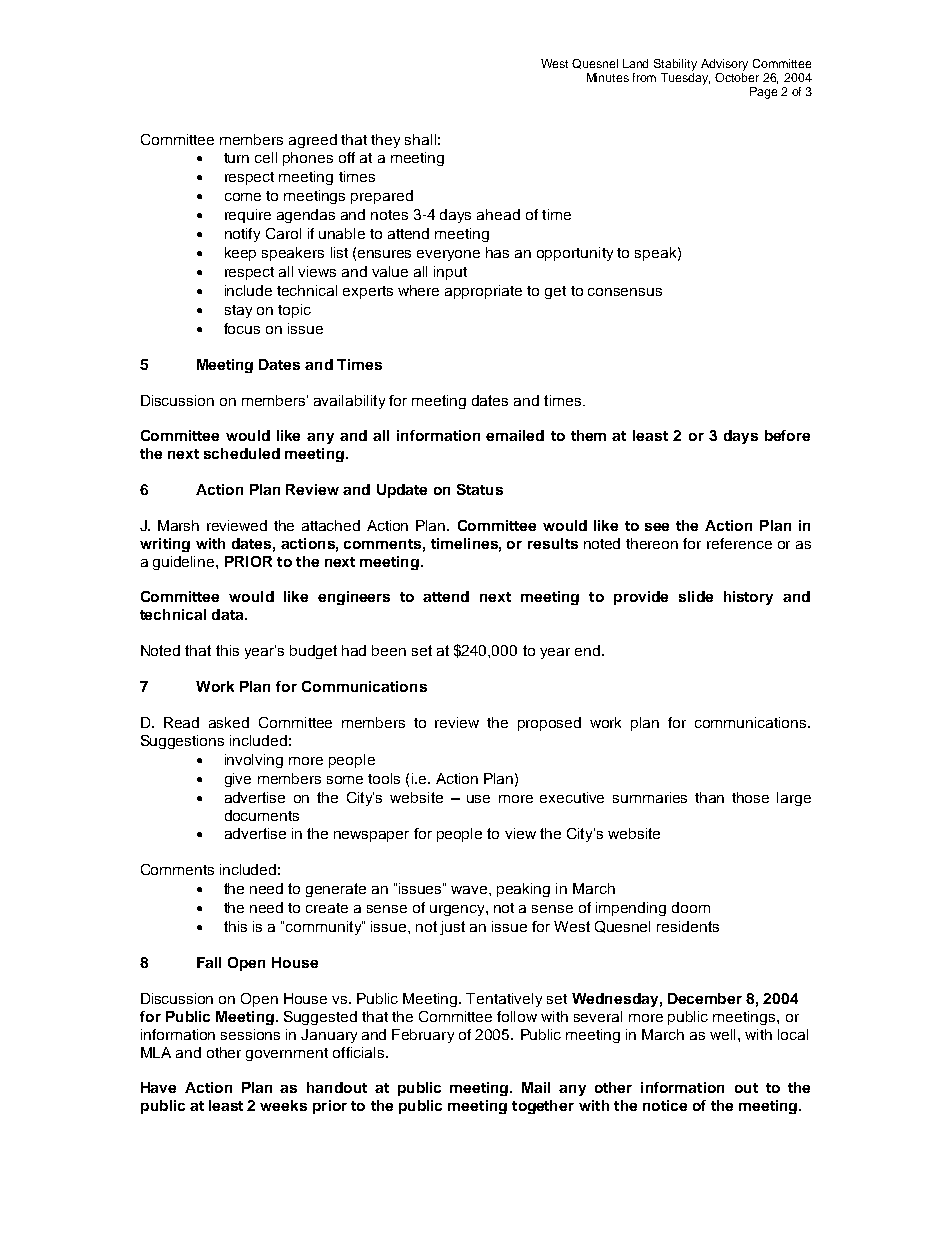 The height and width of the screenshot is (1233, 952). Describe the element at coordinates (737, 76) in the screenshot. I see `October` at that location.
